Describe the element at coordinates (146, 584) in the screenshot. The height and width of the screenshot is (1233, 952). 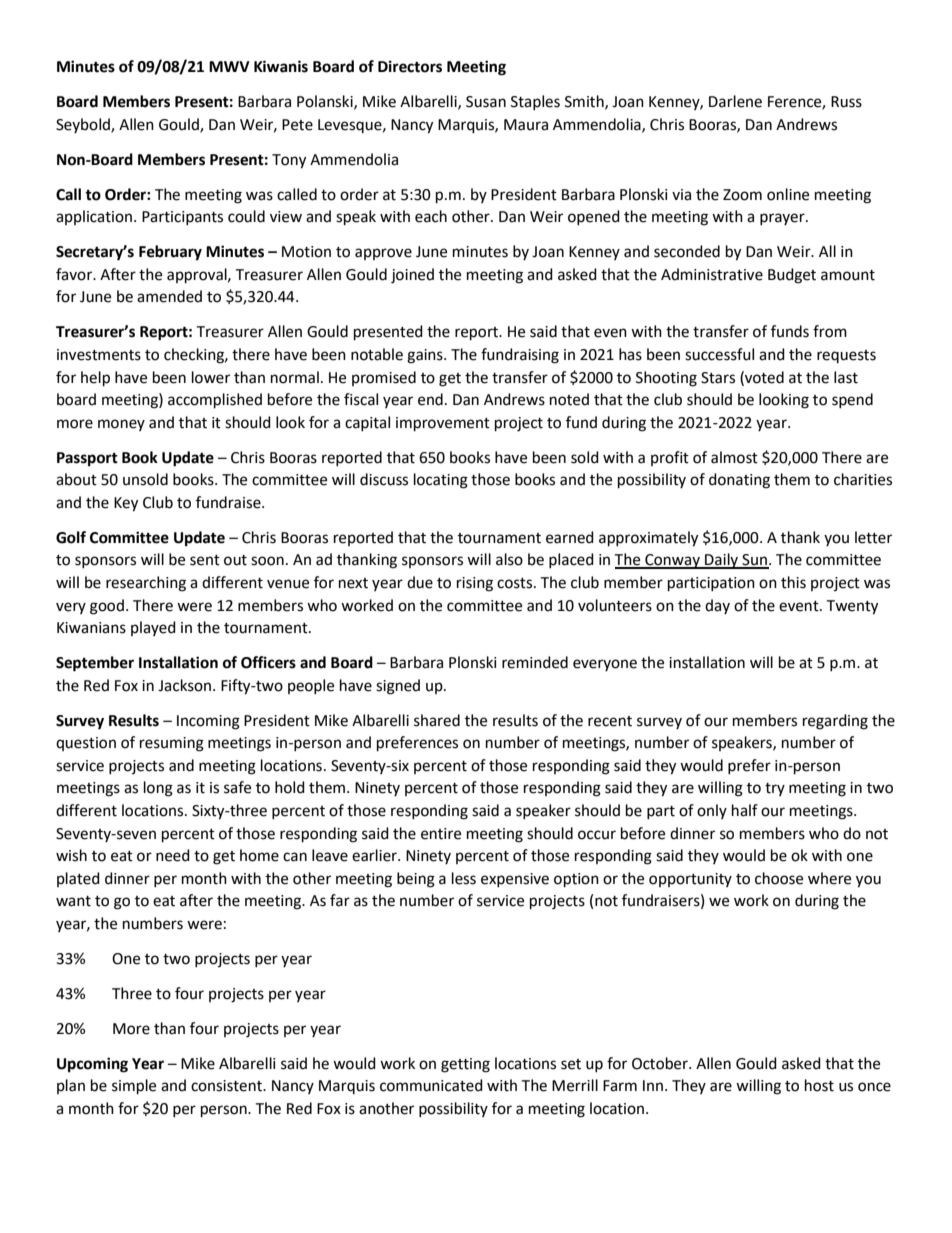
I see `researching` at that location.
